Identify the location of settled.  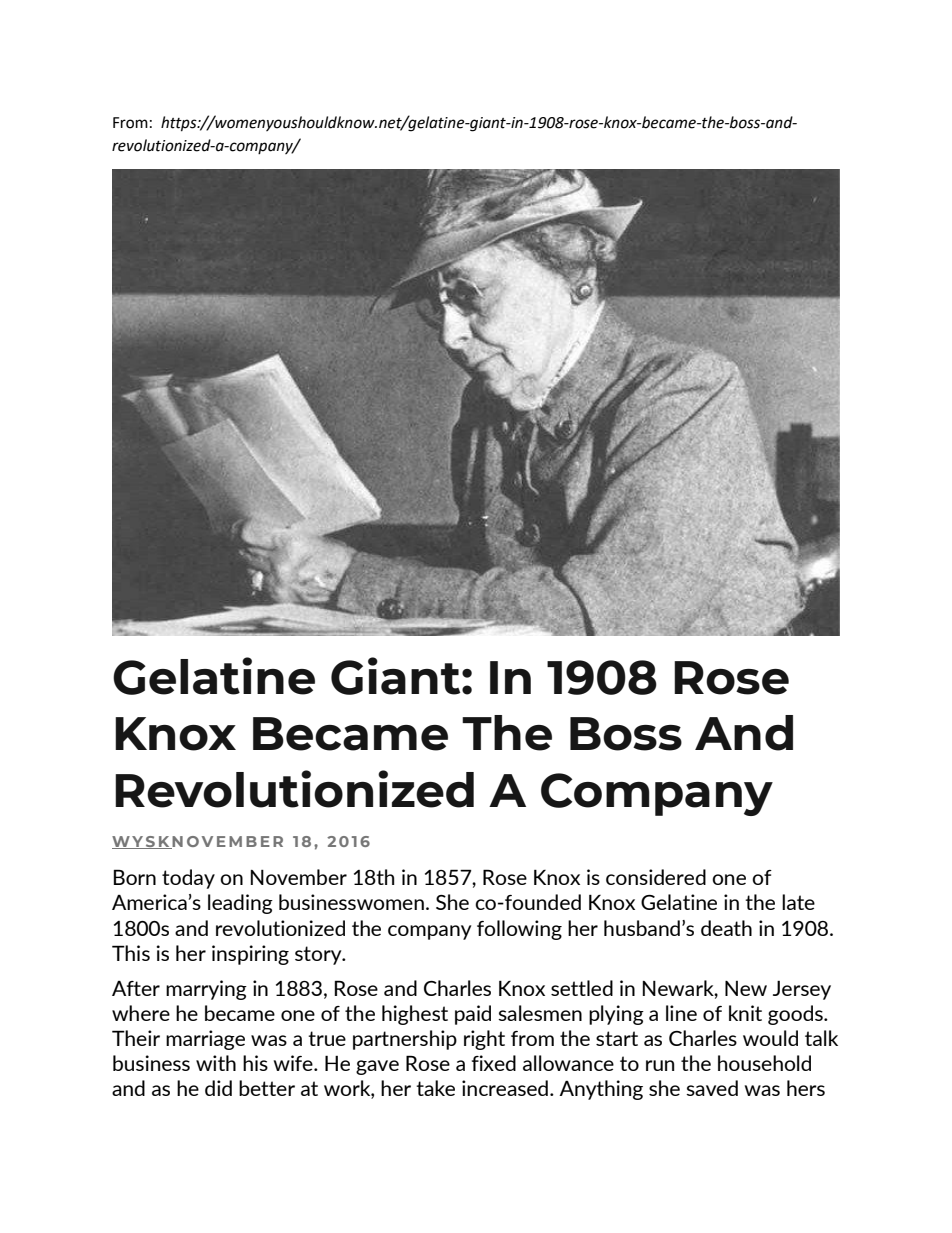
(582, 988).
